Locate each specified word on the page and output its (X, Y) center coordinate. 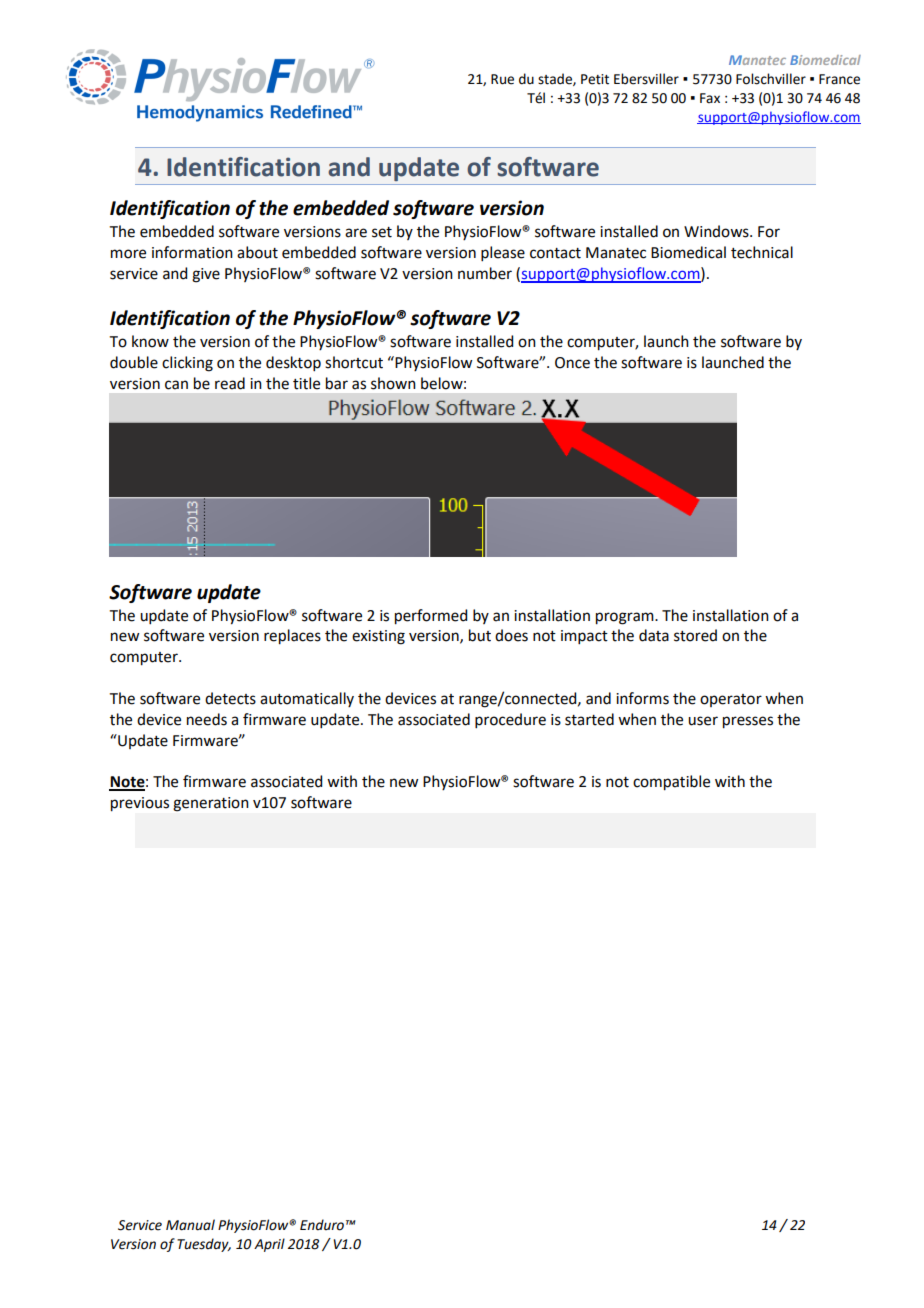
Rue (502, 79)
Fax (710, 98)
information (192, 252)
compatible (671, 783)
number (485, 273)
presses (748, 722)
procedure (510, 720)
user (703, 721)
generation (210, 804)
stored (695, 635)
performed (431, 617)
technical (762, 252)
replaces (292, 637)
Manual (190, 1225)
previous (140, 804)
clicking (187, 364)
